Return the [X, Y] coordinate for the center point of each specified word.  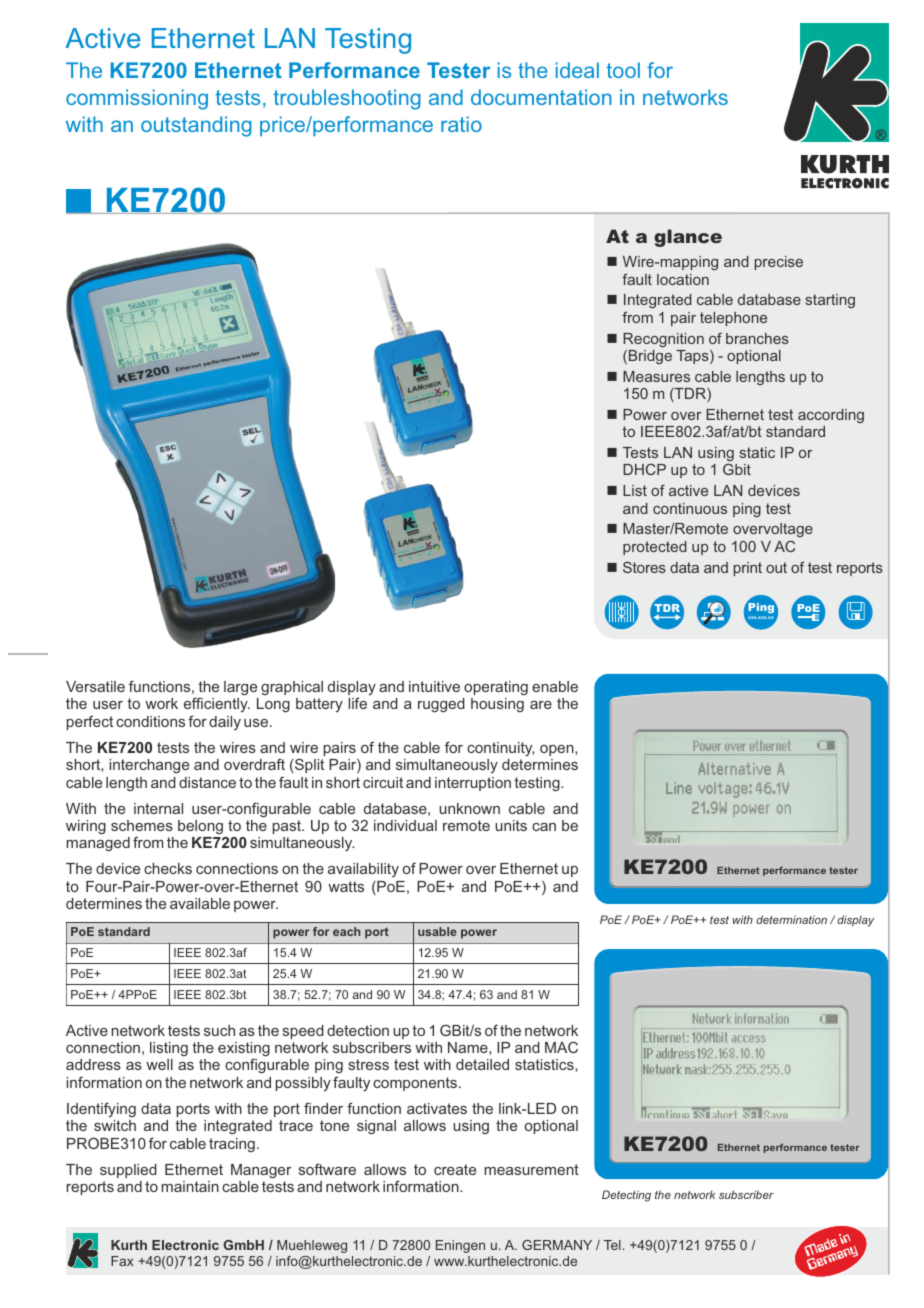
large [240, 688]
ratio [461, 124]
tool [623, 70]
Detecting [626, 1196]
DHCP [644, 469]
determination [791, 919]
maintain [190, 1186]
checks [168, 868]
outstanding [196, 126]
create [455, 1169]
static [757, 452]
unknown [469, 808]
